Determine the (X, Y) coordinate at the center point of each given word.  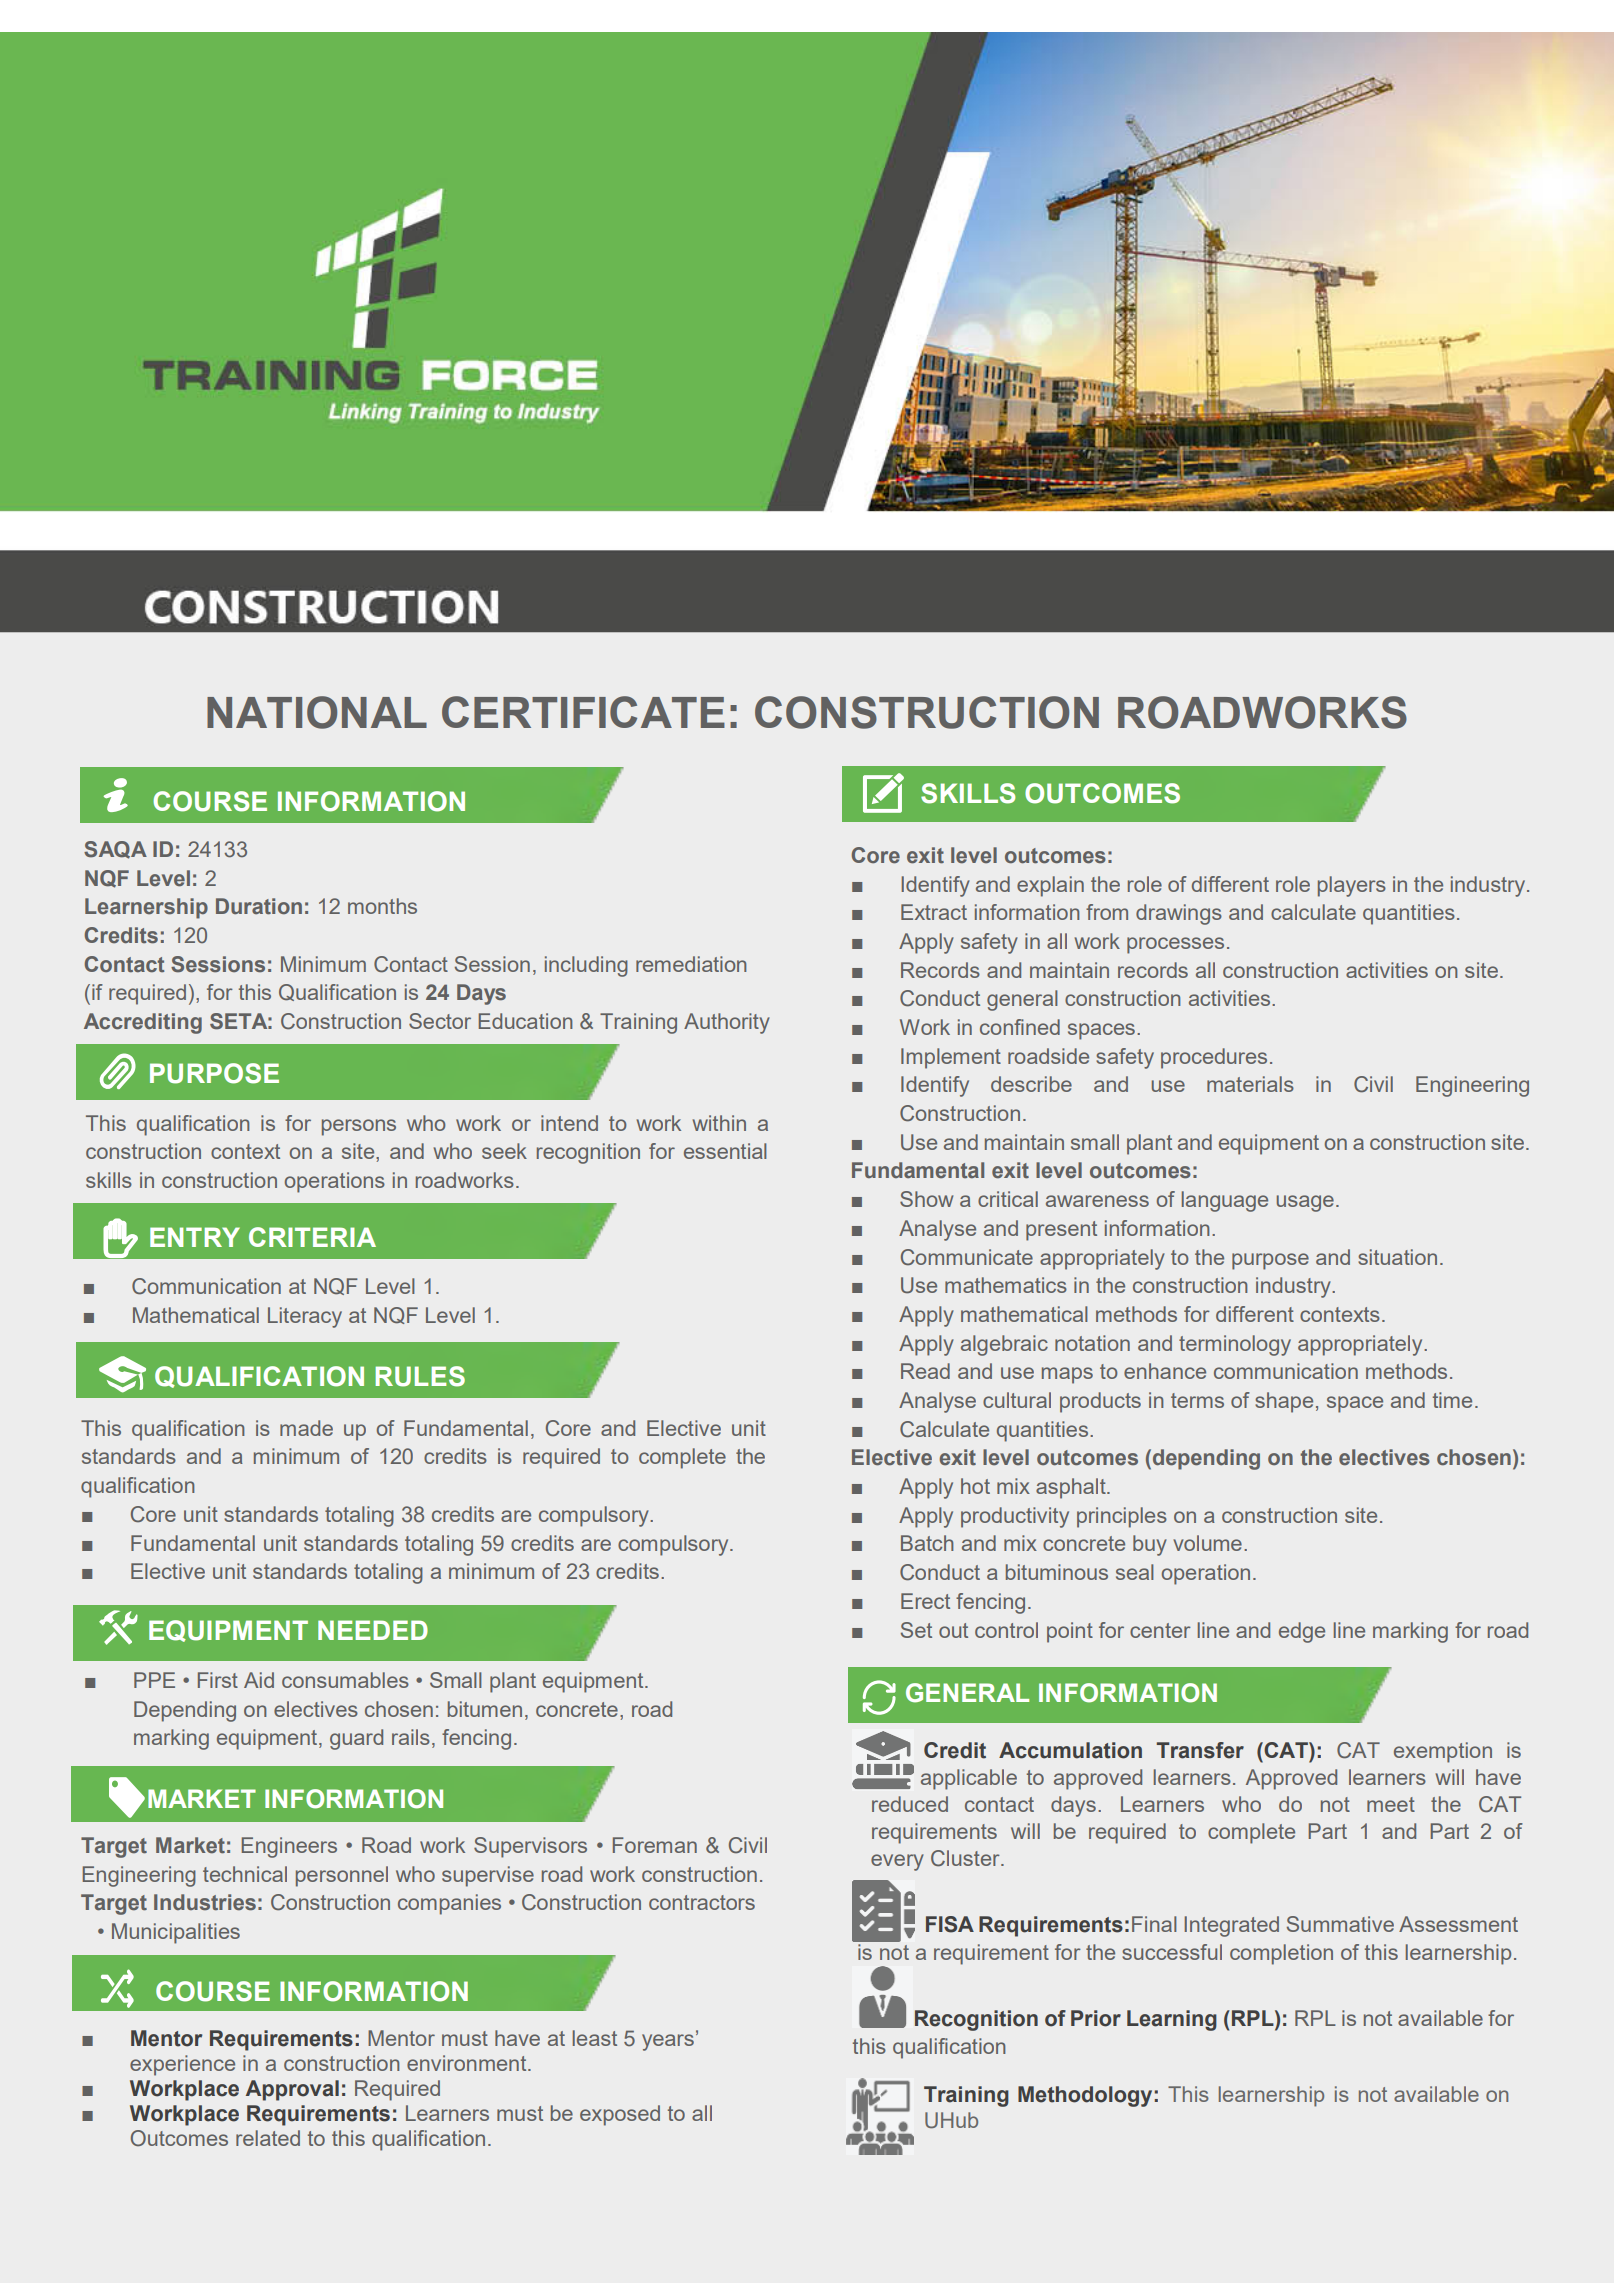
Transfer (1200, 1750)
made (306, 1428)
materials (1250, 1084)
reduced (910, 1804)
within (719, 1123)
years (668, 2042)
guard (356, 1739)
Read (925, 1371)
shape (1284, 1402)
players (1352, 886)
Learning (1172, 2020)
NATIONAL (317, 712)
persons (359, 1127)
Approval (292, 2090)
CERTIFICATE (583, 712)
